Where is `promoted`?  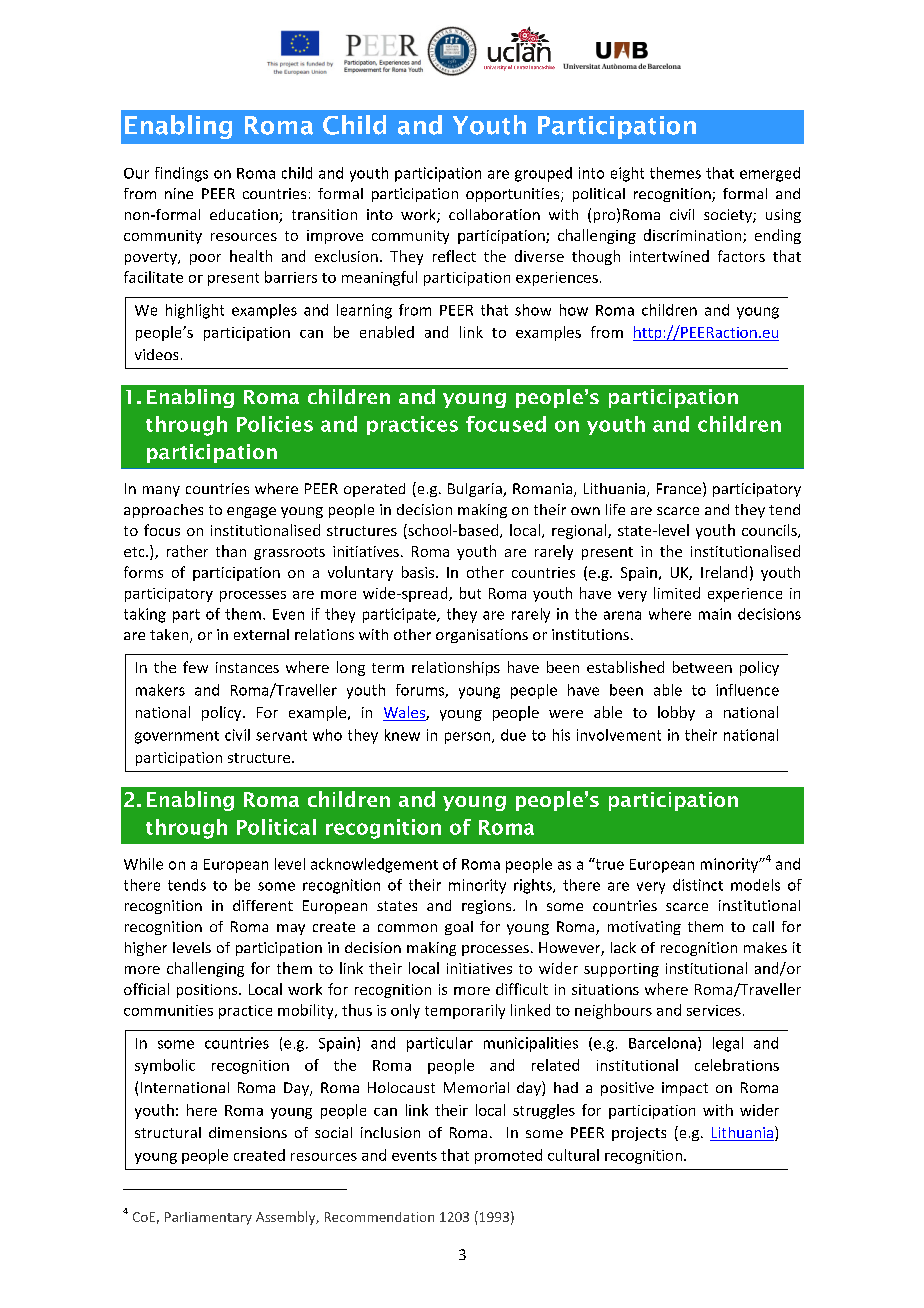
promoted is located at coordinates (508, 1156).
